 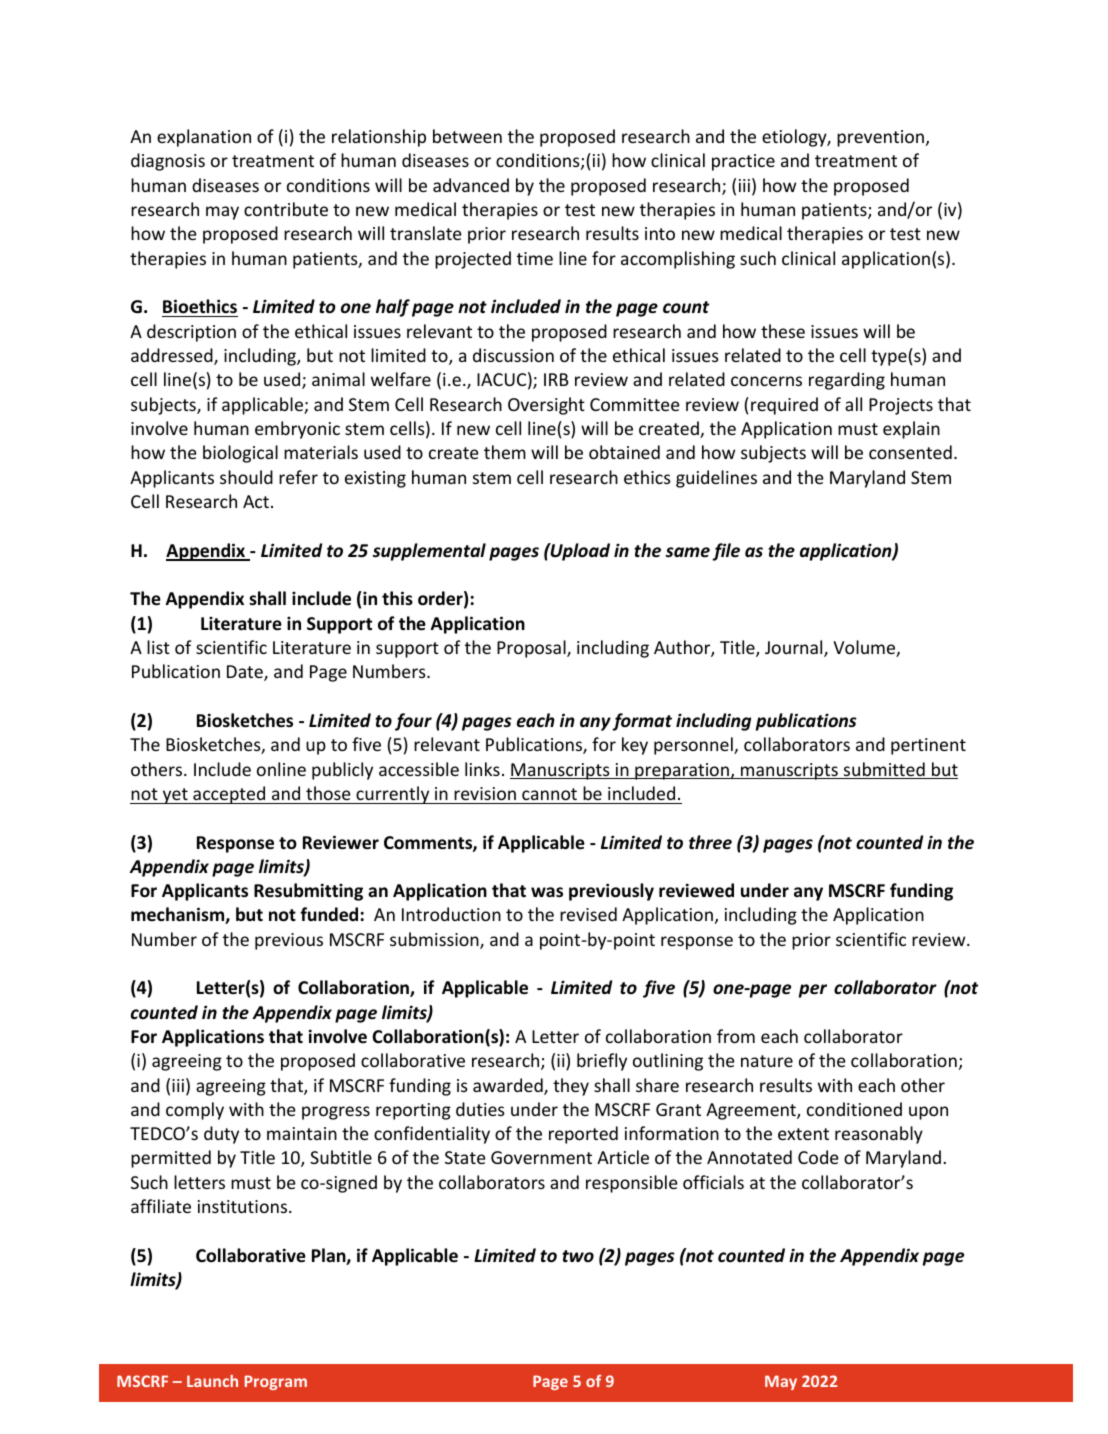 I want to click on Program, so click(x=276, y=1382).
